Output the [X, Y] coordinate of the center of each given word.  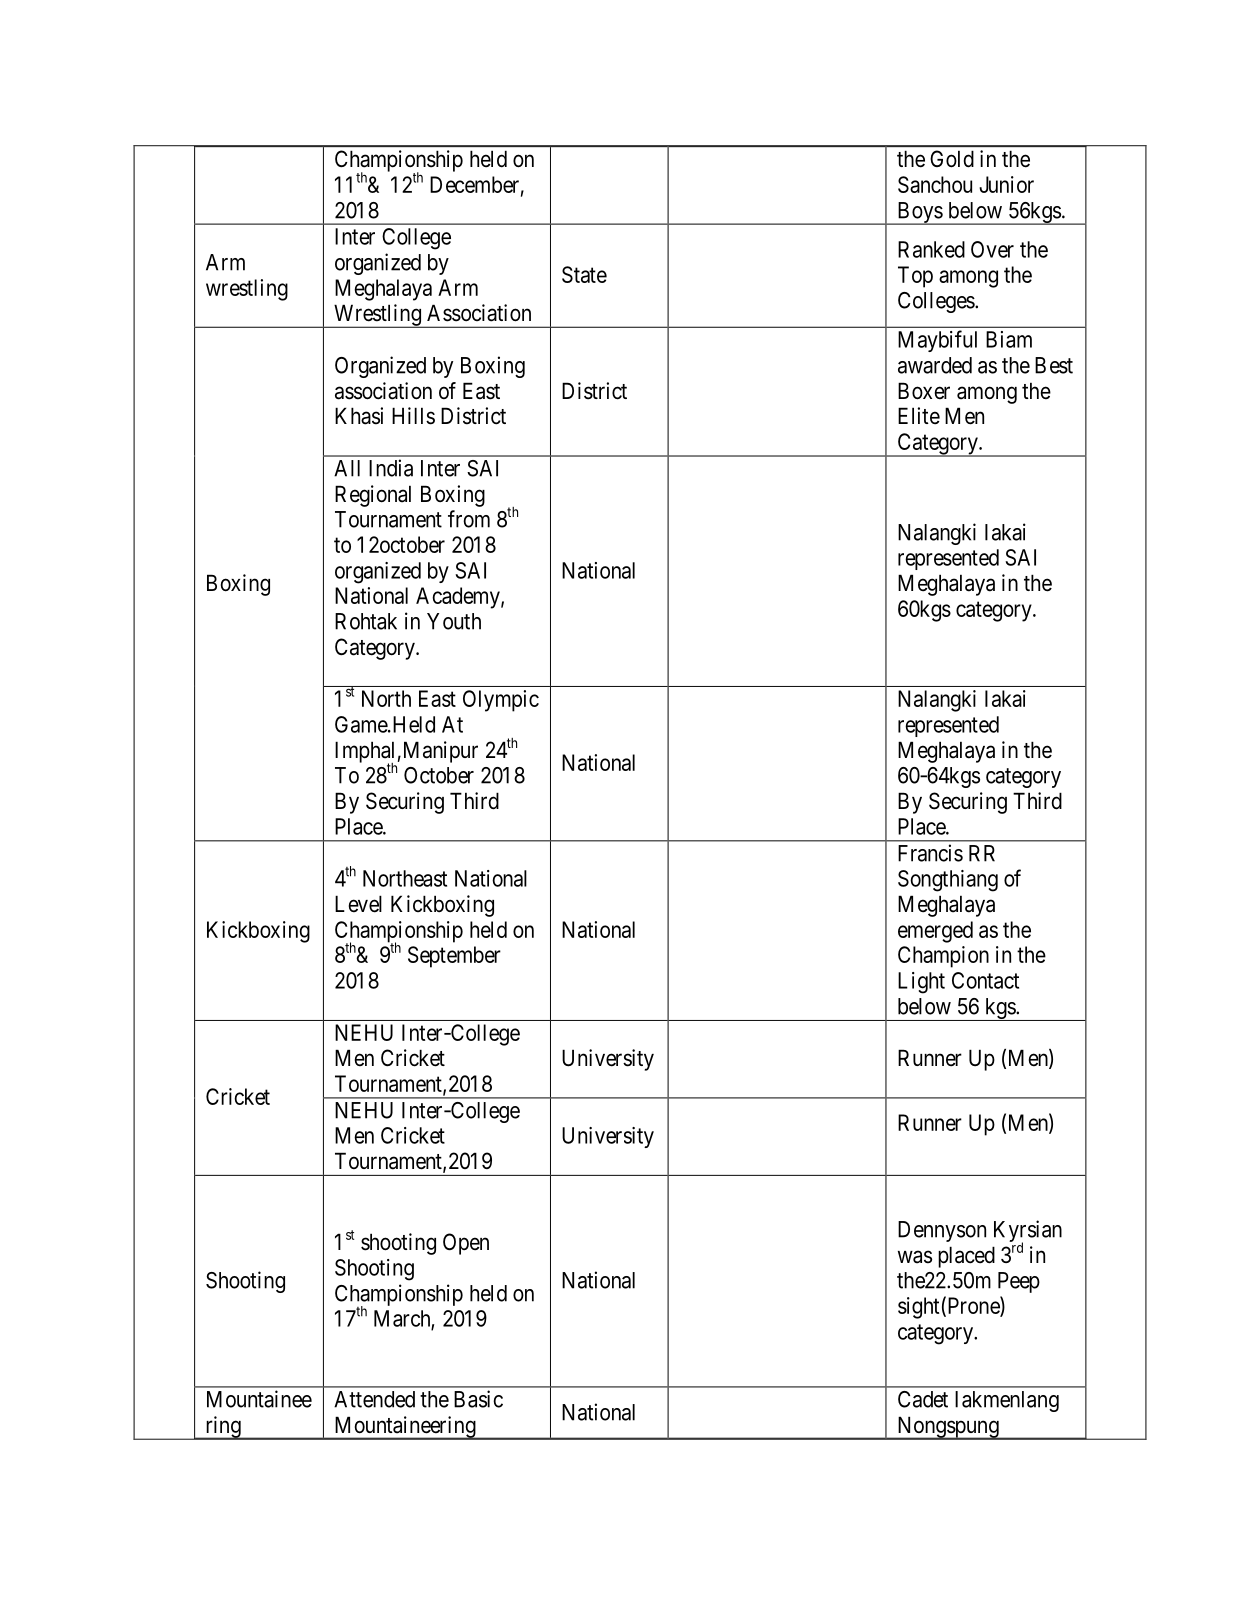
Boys [919, 213]
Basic [478, 1399]
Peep [1019, 1282]
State [584, 274]
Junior [1006, 184]
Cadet [923, 1399]
